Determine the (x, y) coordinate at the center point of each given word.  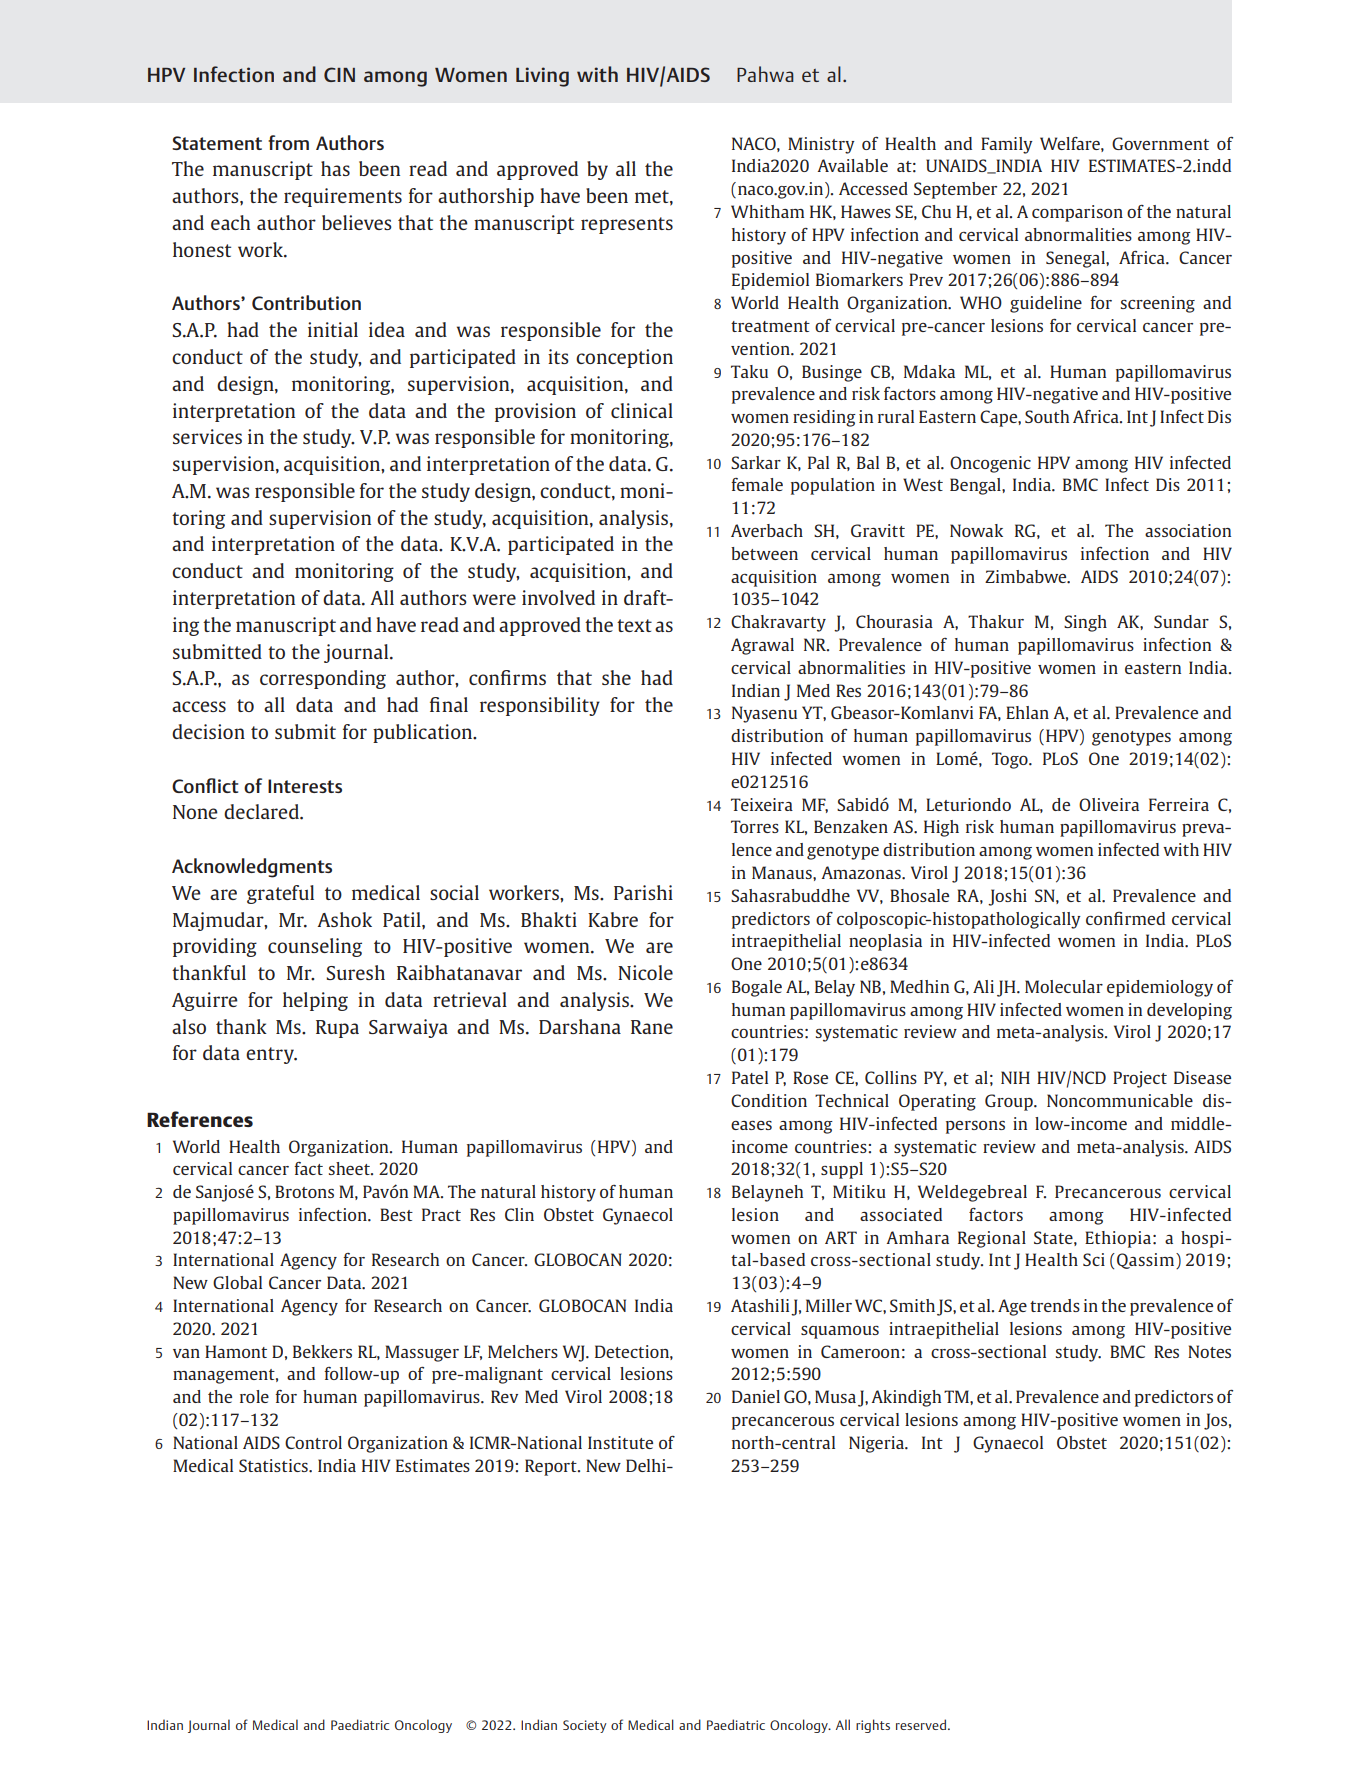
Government (1160, 143)
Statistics (274, 1465)
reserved (921, 1724)
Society (585, 1726)
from (288, 143)
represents (627, 225)
